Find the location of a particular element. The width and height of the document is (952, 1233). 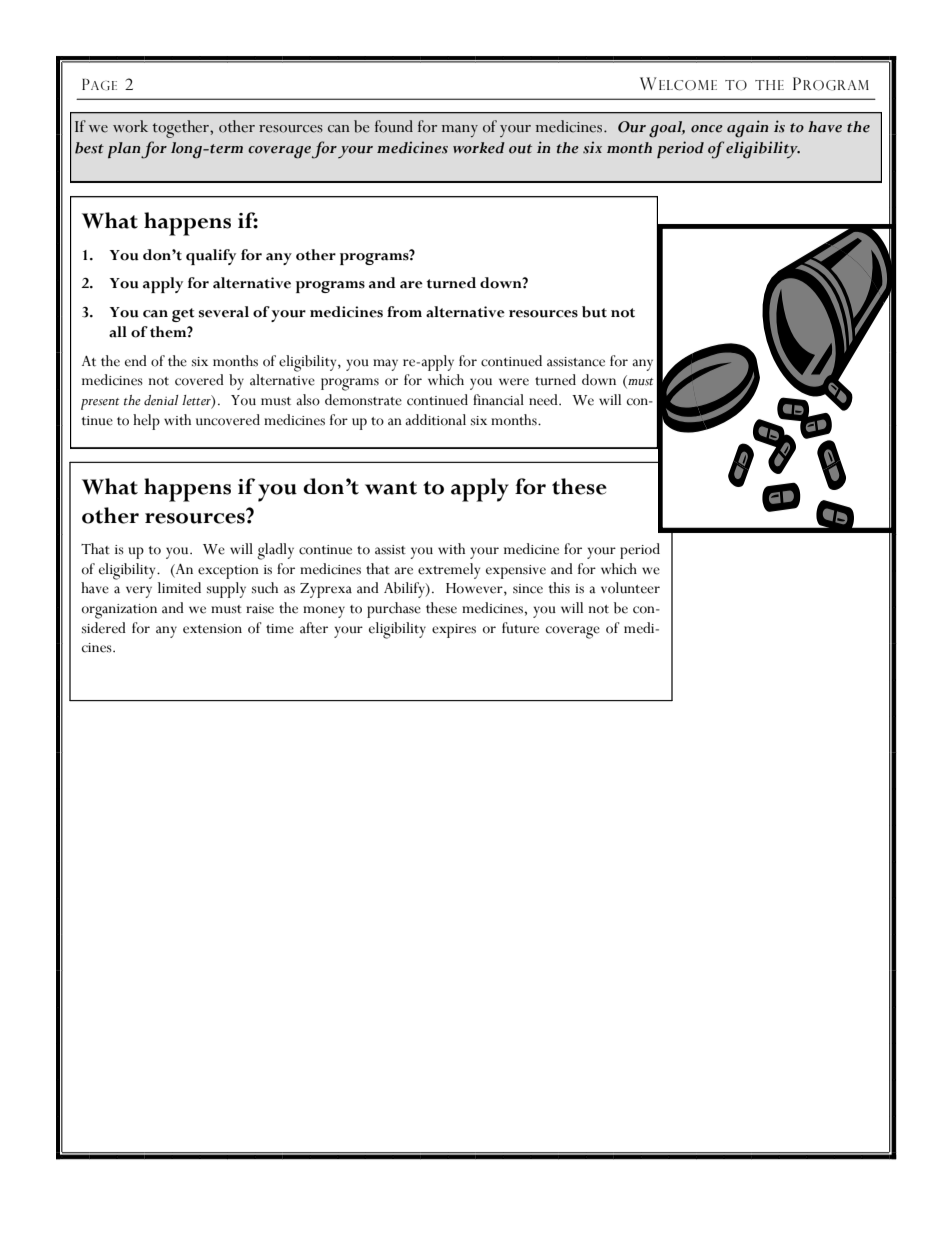

organization is located at coordinates (119, 611).
